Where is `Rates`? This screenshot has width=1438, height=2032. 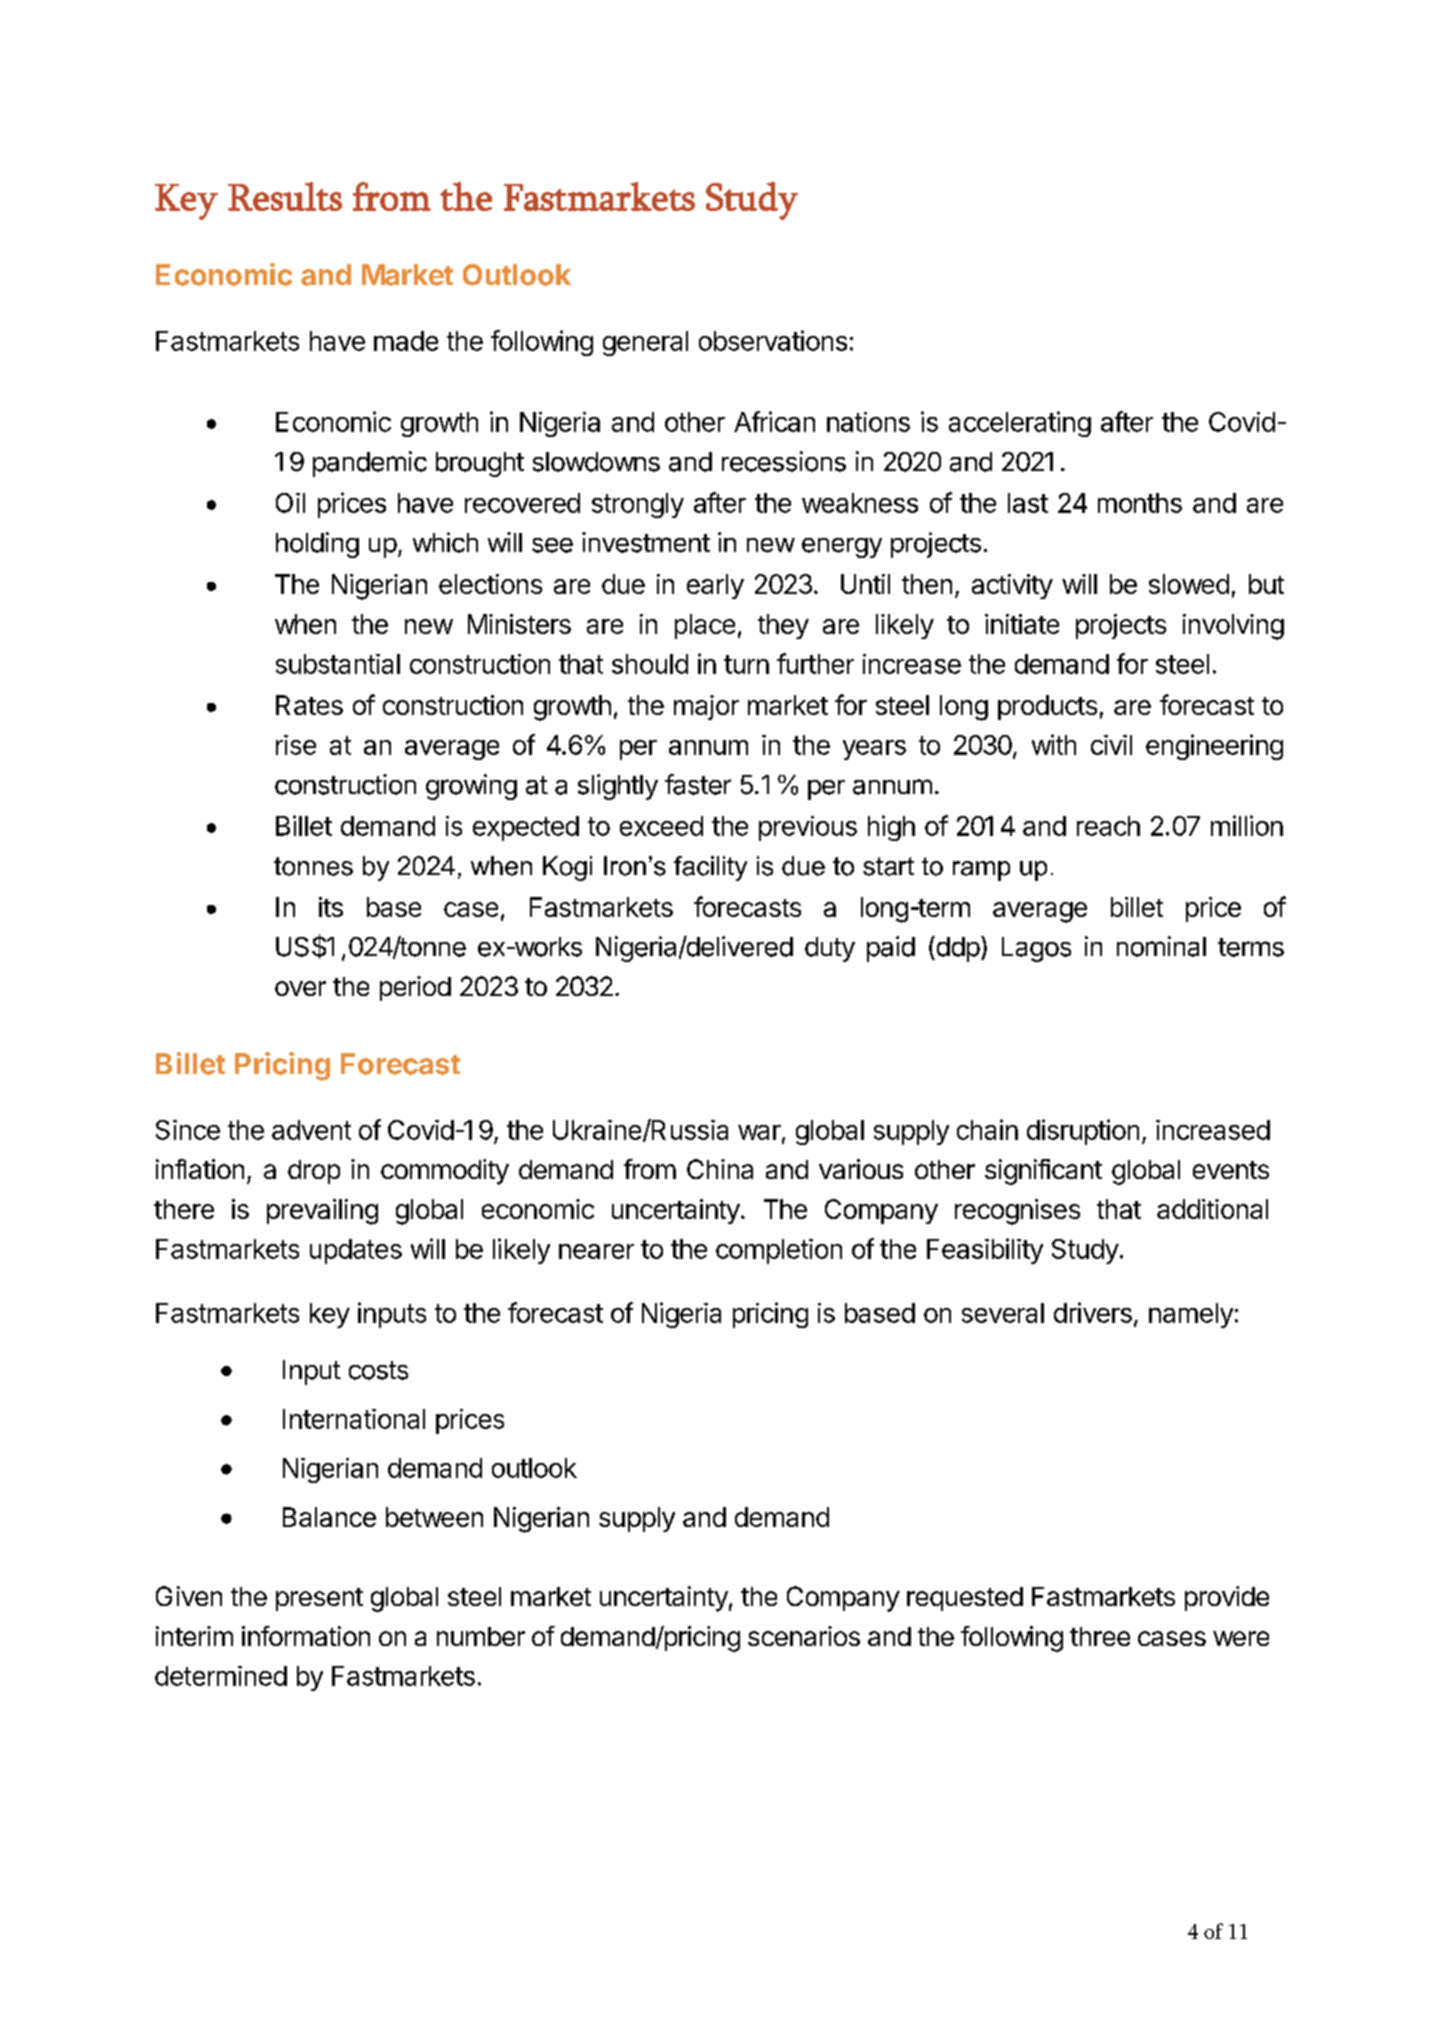 Rates is located at coordinates (309, 705).
